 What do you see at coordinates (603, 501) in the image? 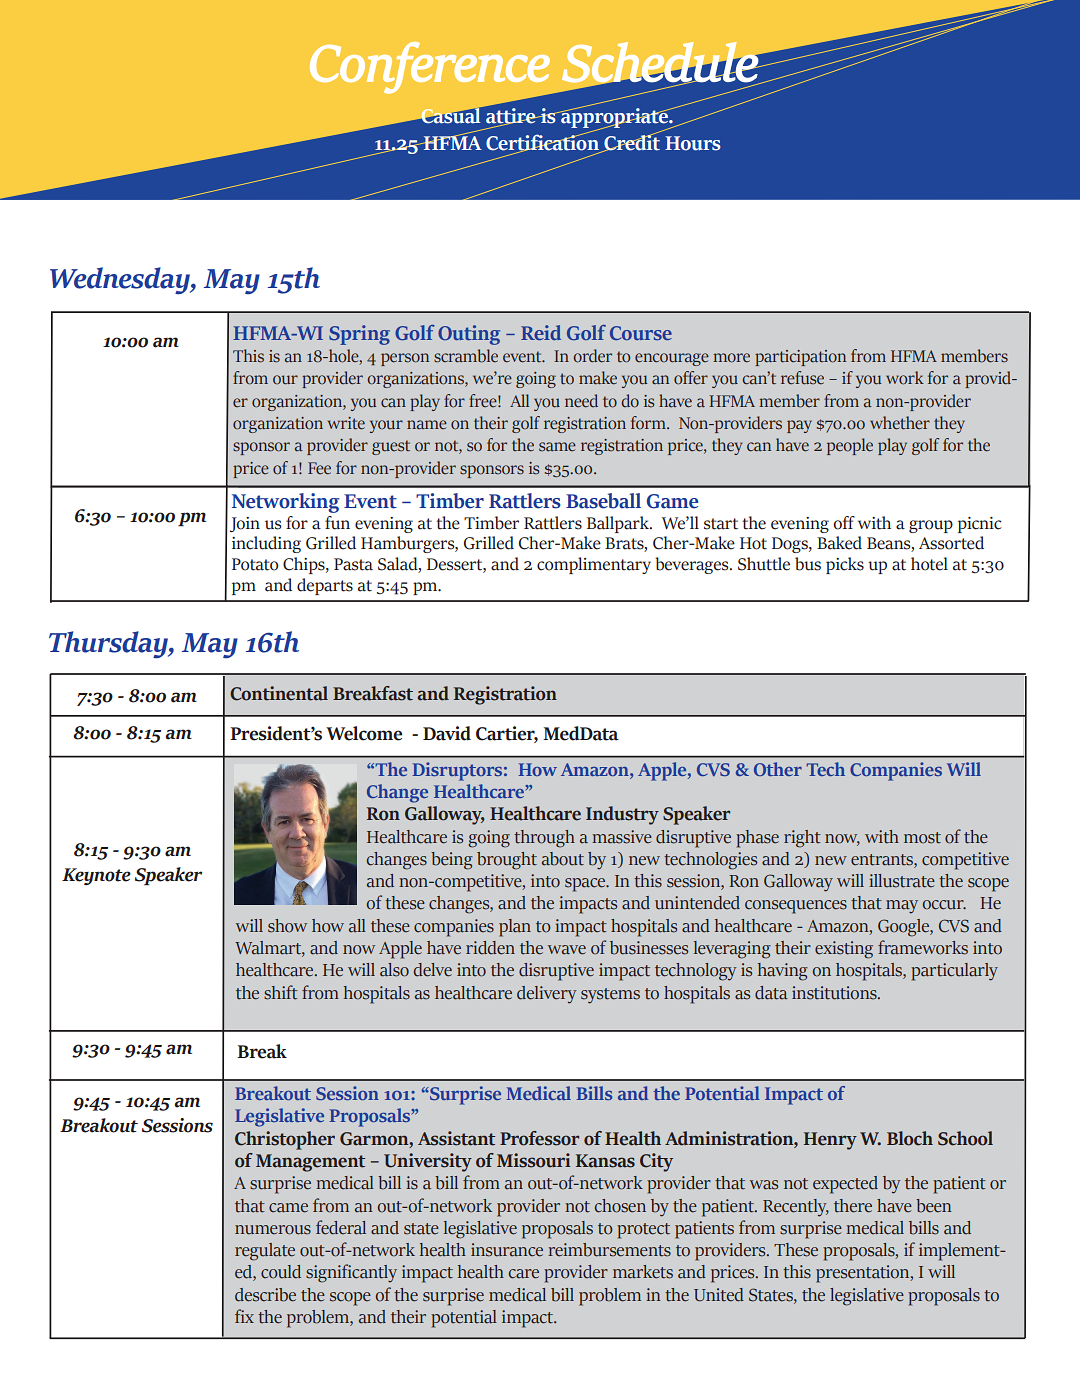
I see `Baseball` at bounding box center [603, 501].
